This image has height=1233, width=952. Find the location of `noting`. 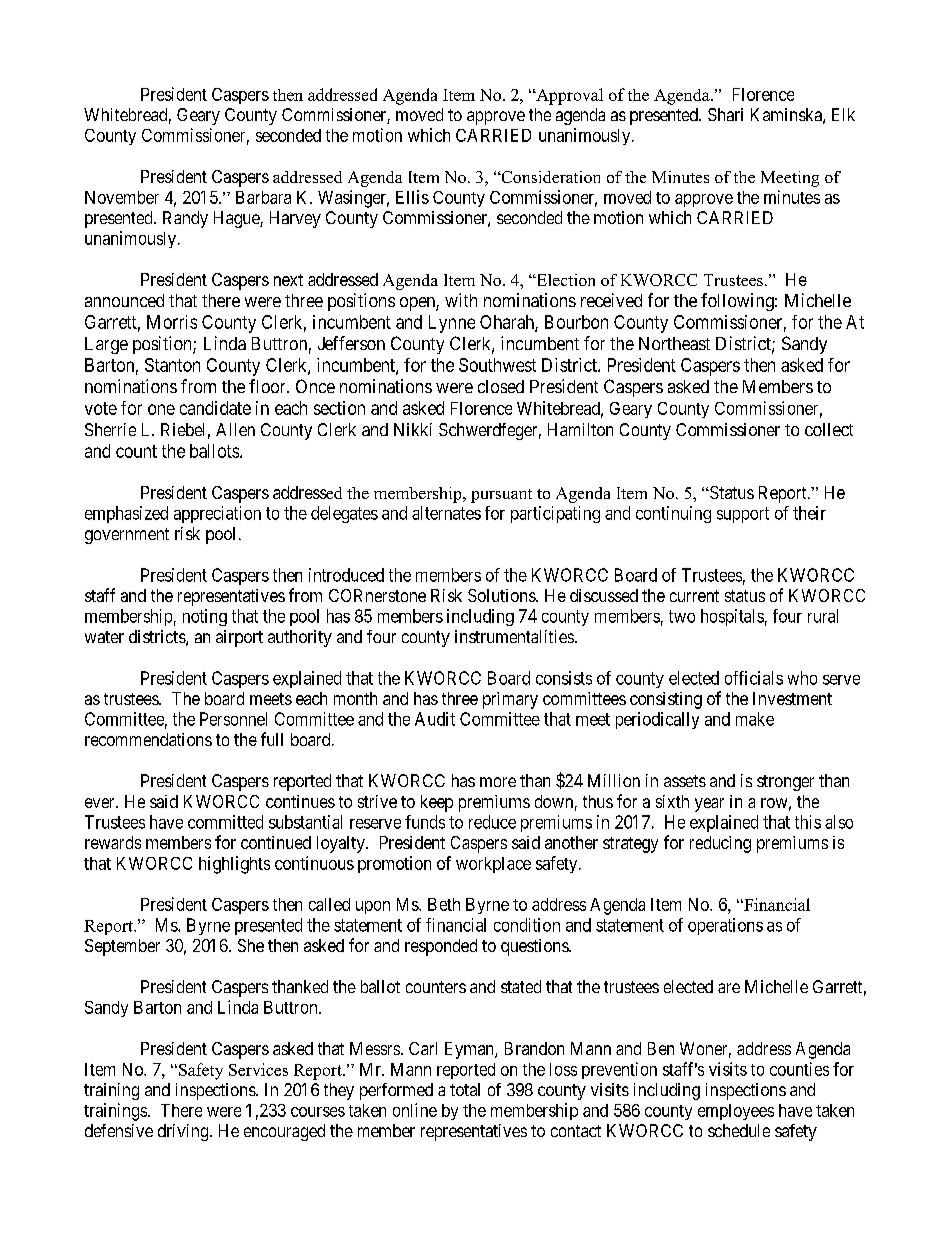

noting is located at coordinates (205, 617).
